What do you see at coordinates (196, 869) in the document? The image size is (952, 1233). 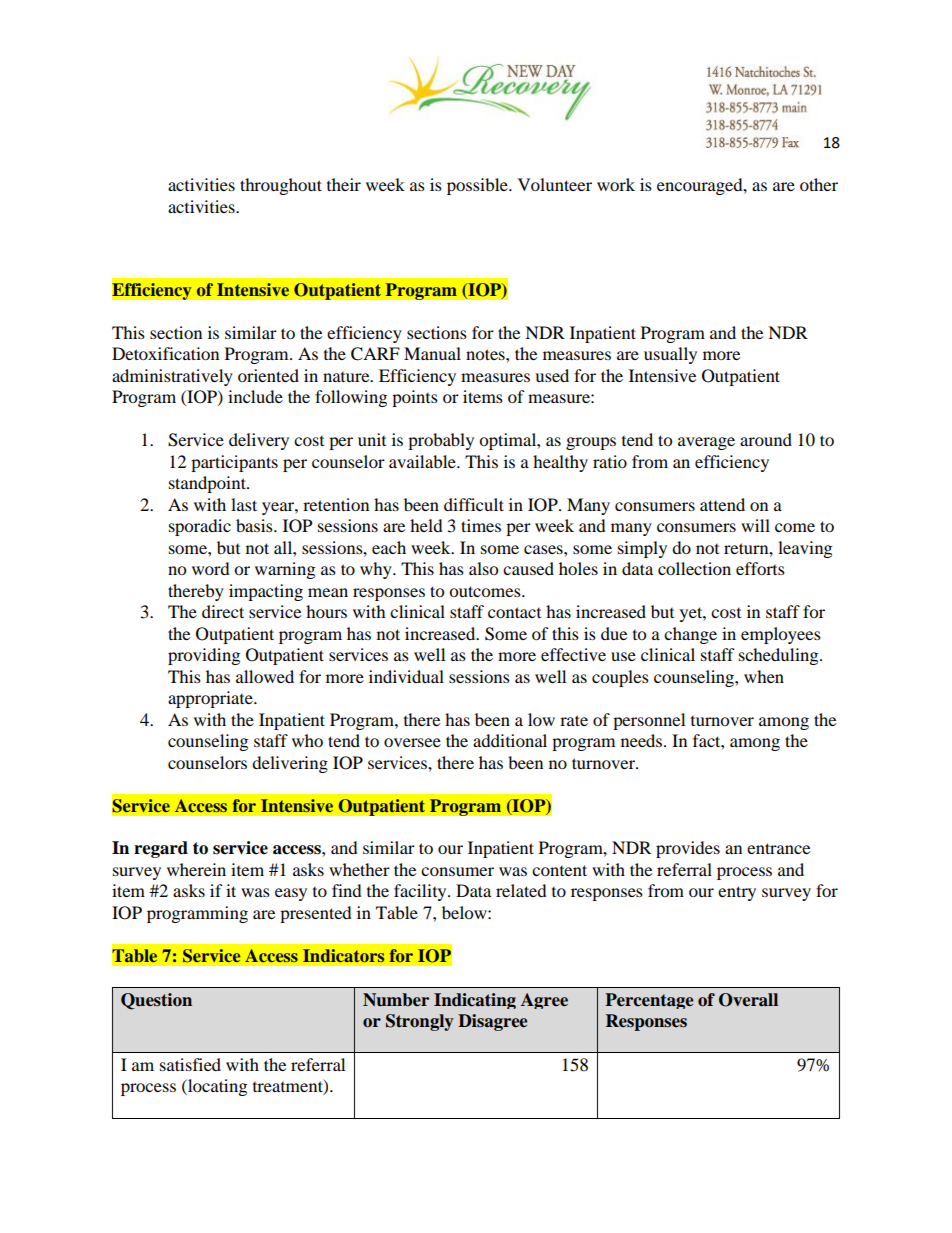 I see `wherein` at bounding box center [196, 869].
